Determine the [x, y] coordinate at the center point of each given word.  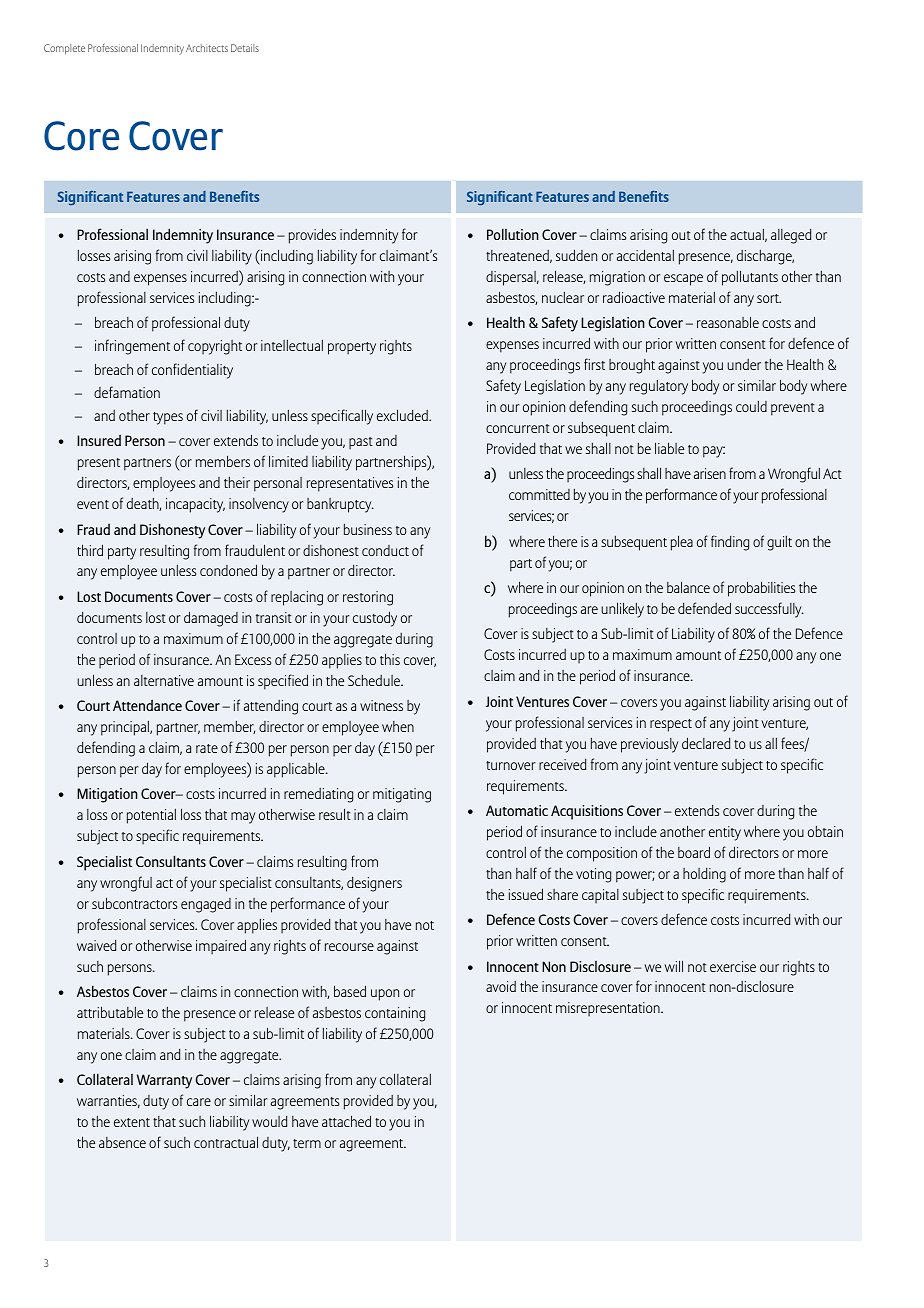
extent [132, 1122]
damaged [211, 619]
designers [374, 884]
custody [375, 619]
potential [151, 816]
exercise [733, 966]
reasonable [728, 322]
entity [725, 833]
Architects [207, 48]
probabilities [761, 589]
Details [245, 48]
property [352, 348]
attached [346, 1121]
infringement [132, 347]
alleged [791, 236]
